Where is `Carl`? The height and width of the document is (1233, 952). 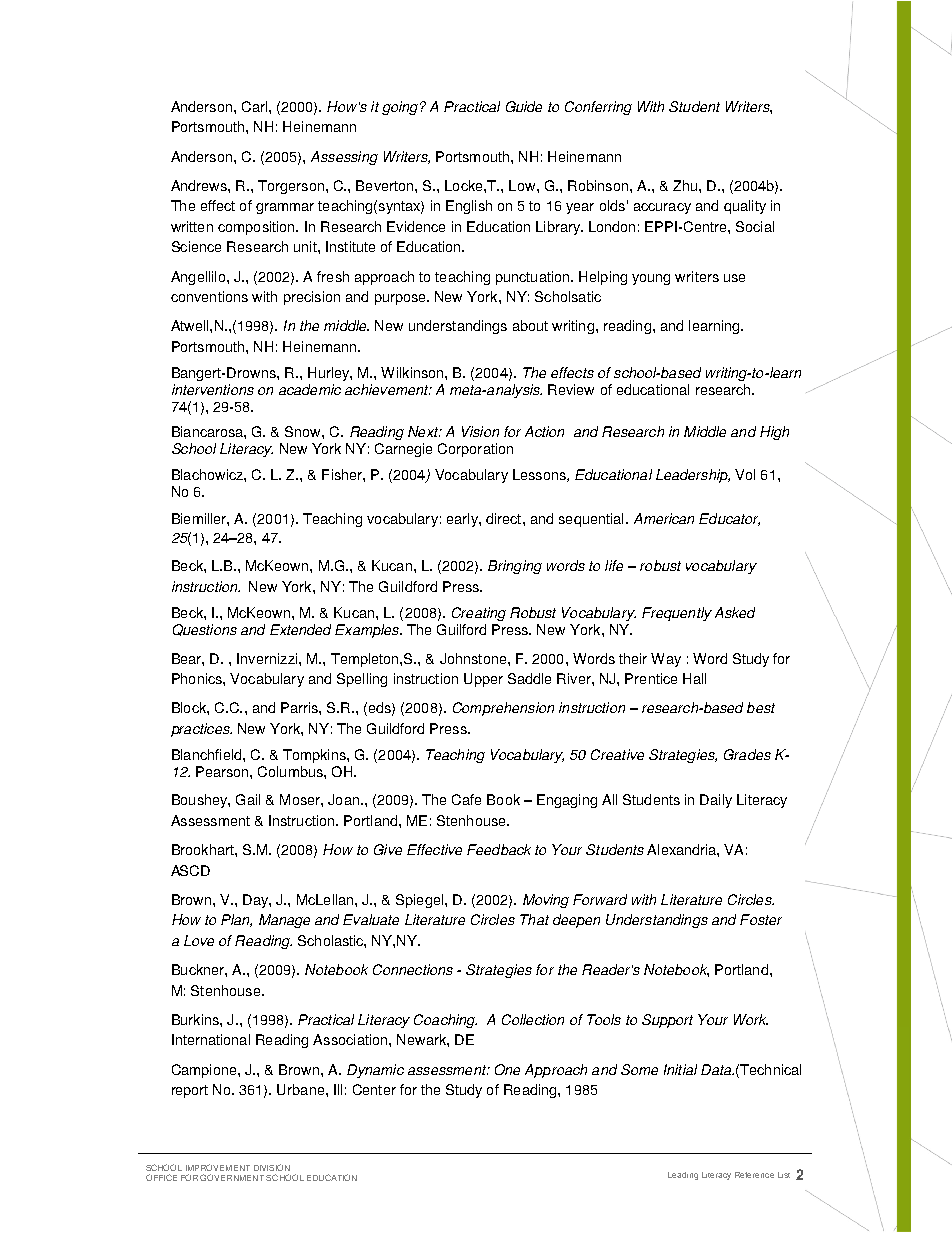
Carl is located at coordinates (254, 106).
